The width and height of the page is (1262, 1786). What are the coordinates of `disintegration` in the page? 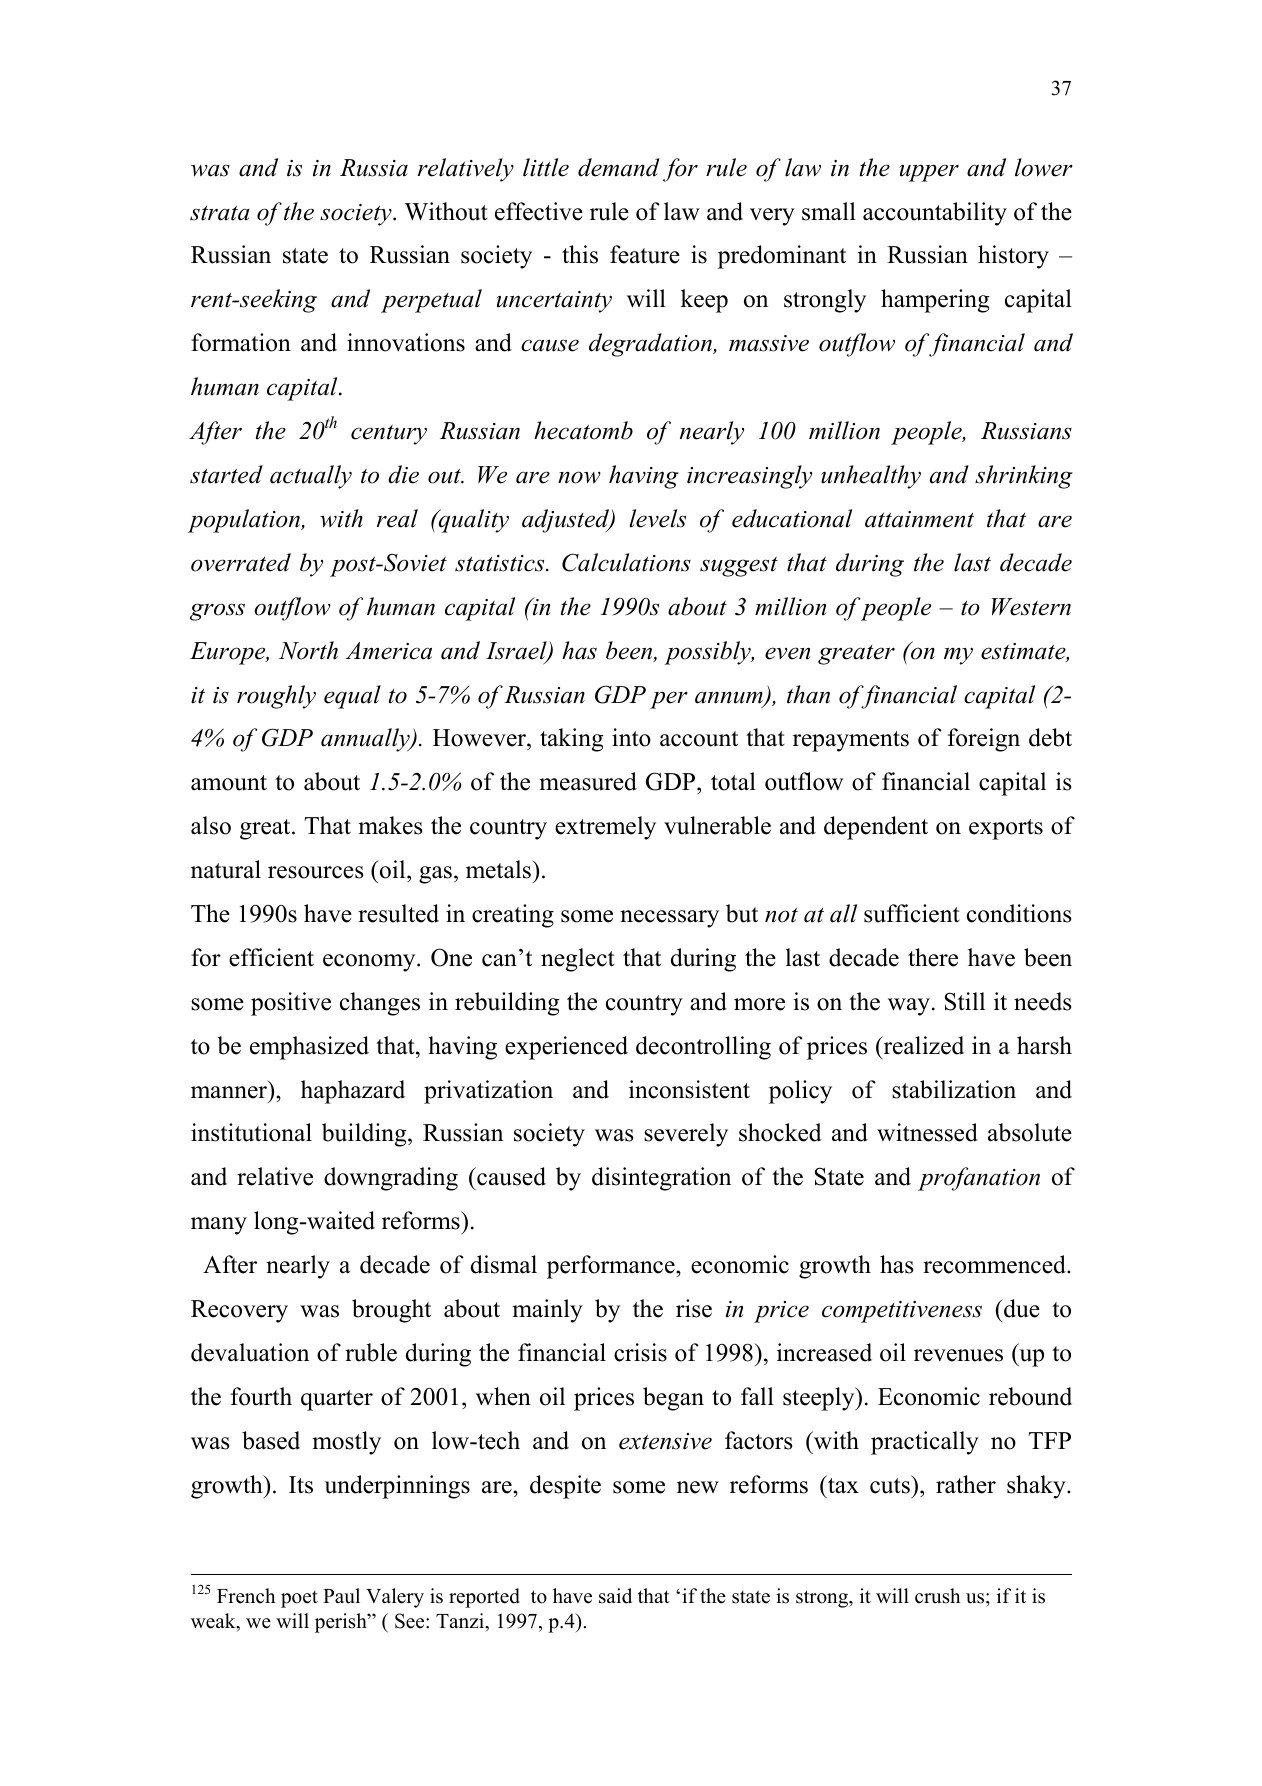 It's located at (661, 1179).
